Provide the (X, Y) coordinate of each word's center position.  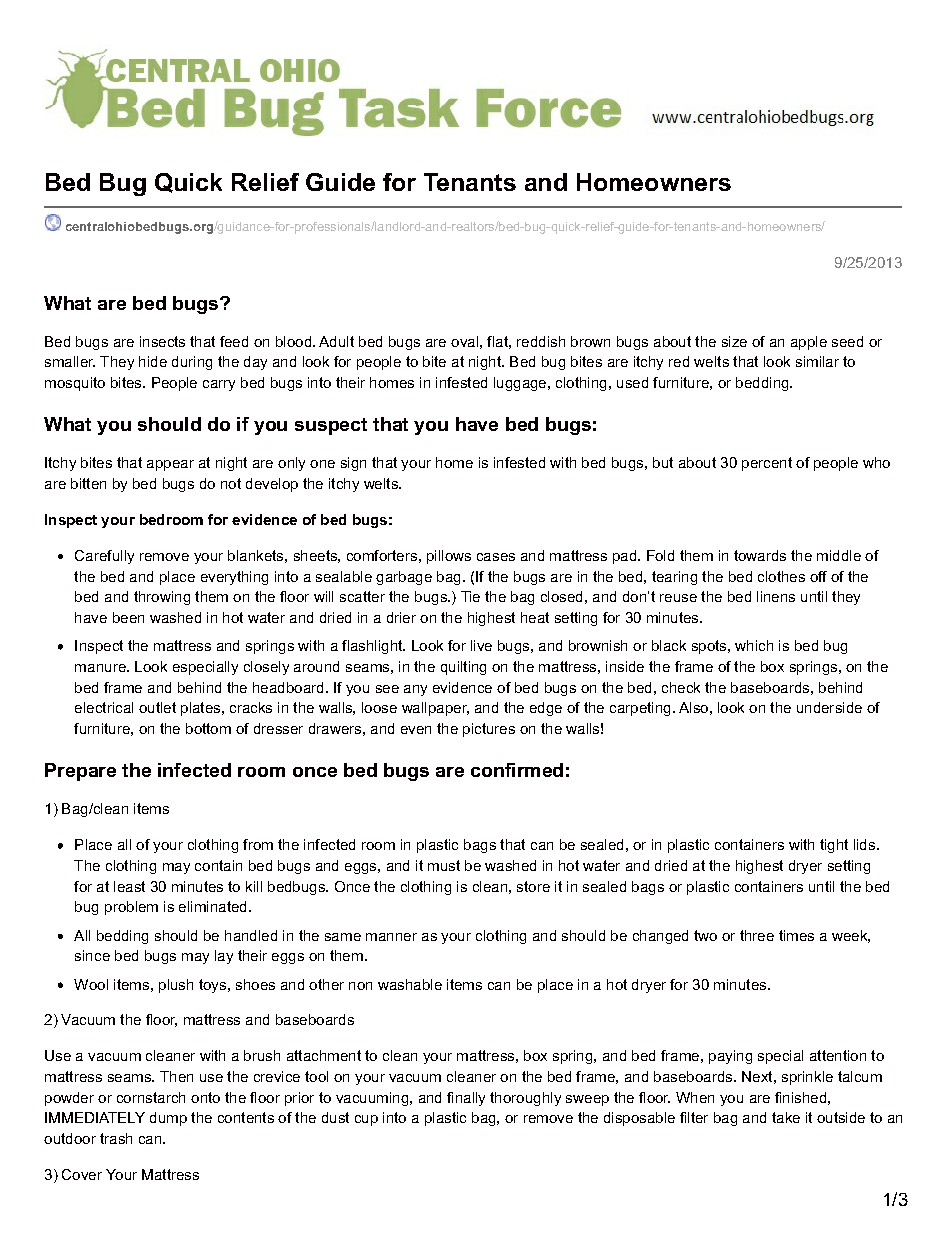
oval (464, 341)
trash (116, 1138)
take (786, 1117)
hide (153, 361)
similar (817, 361)
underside (829, 707)
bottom (208, 728)
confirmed (517, 770)
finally (466, 1099)
